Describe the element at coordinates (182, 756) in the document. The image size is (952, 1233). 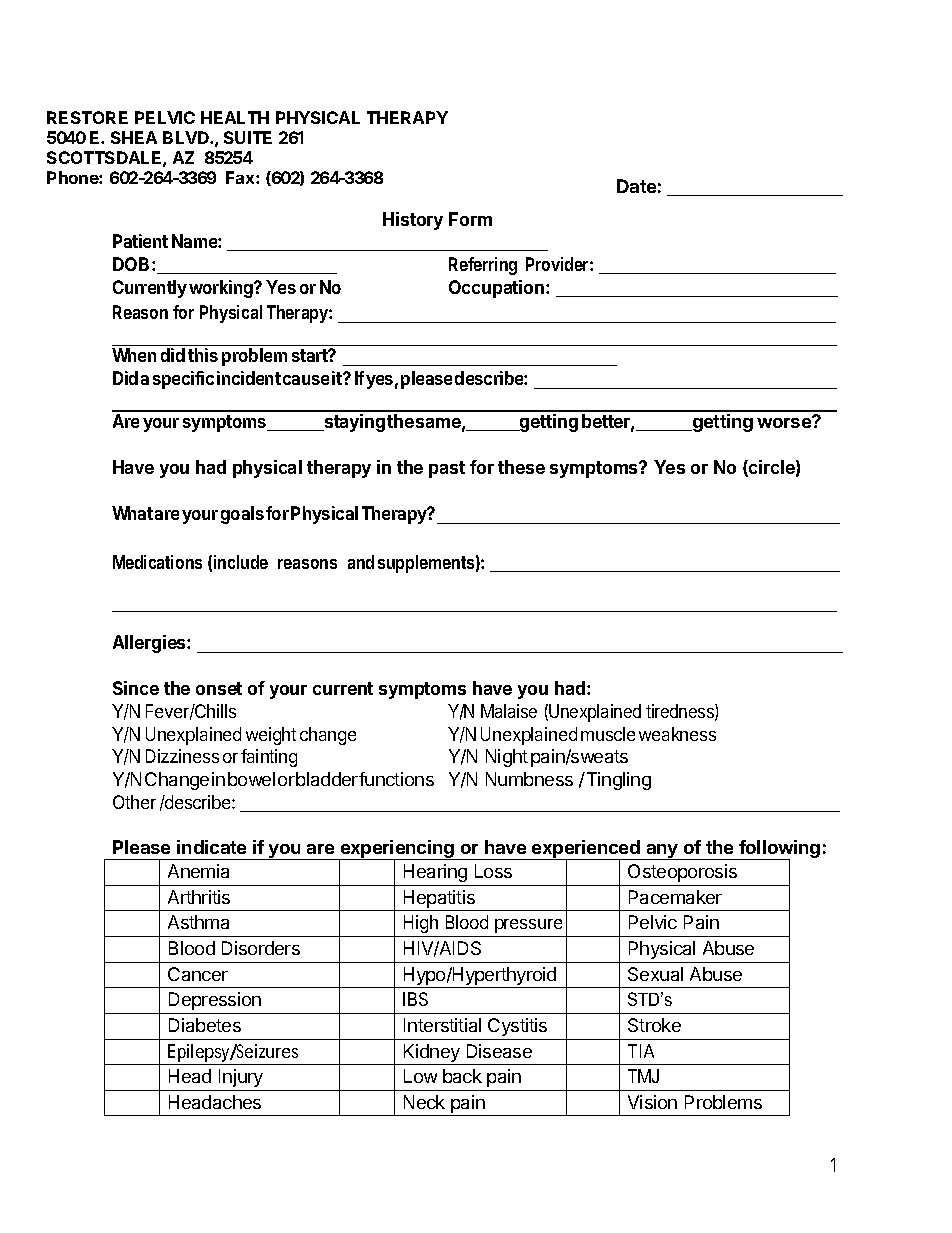
I see `Dizziness` at that location.
